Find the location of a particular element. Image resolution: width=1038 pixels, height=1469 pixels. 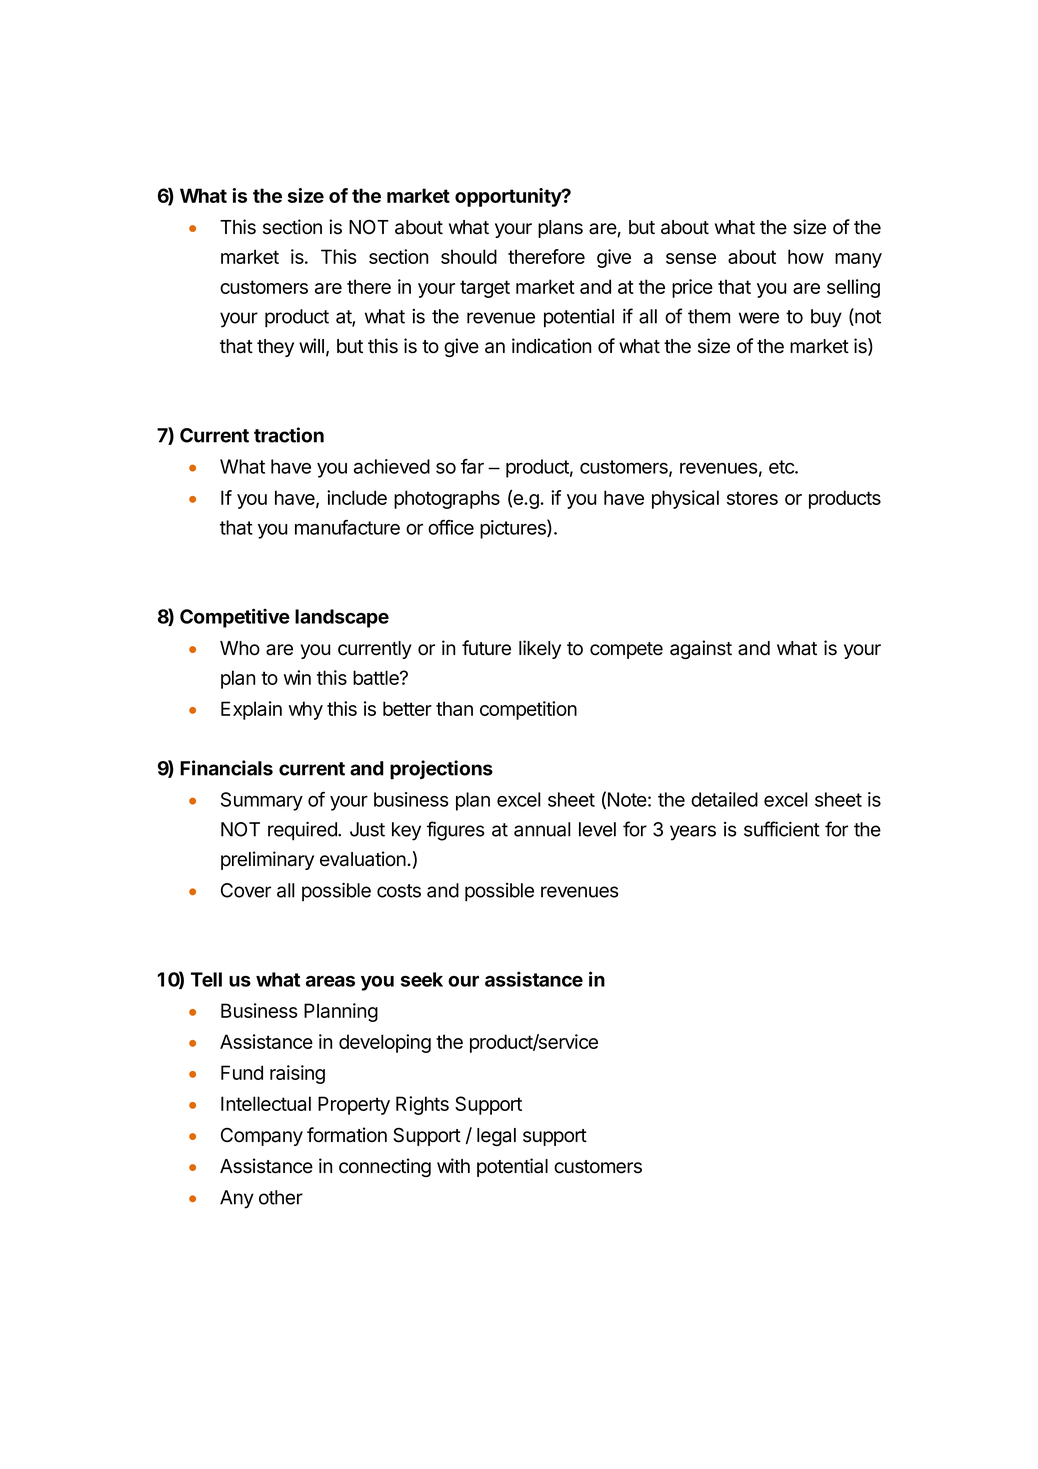

against is located at coordinates (701, 649).
